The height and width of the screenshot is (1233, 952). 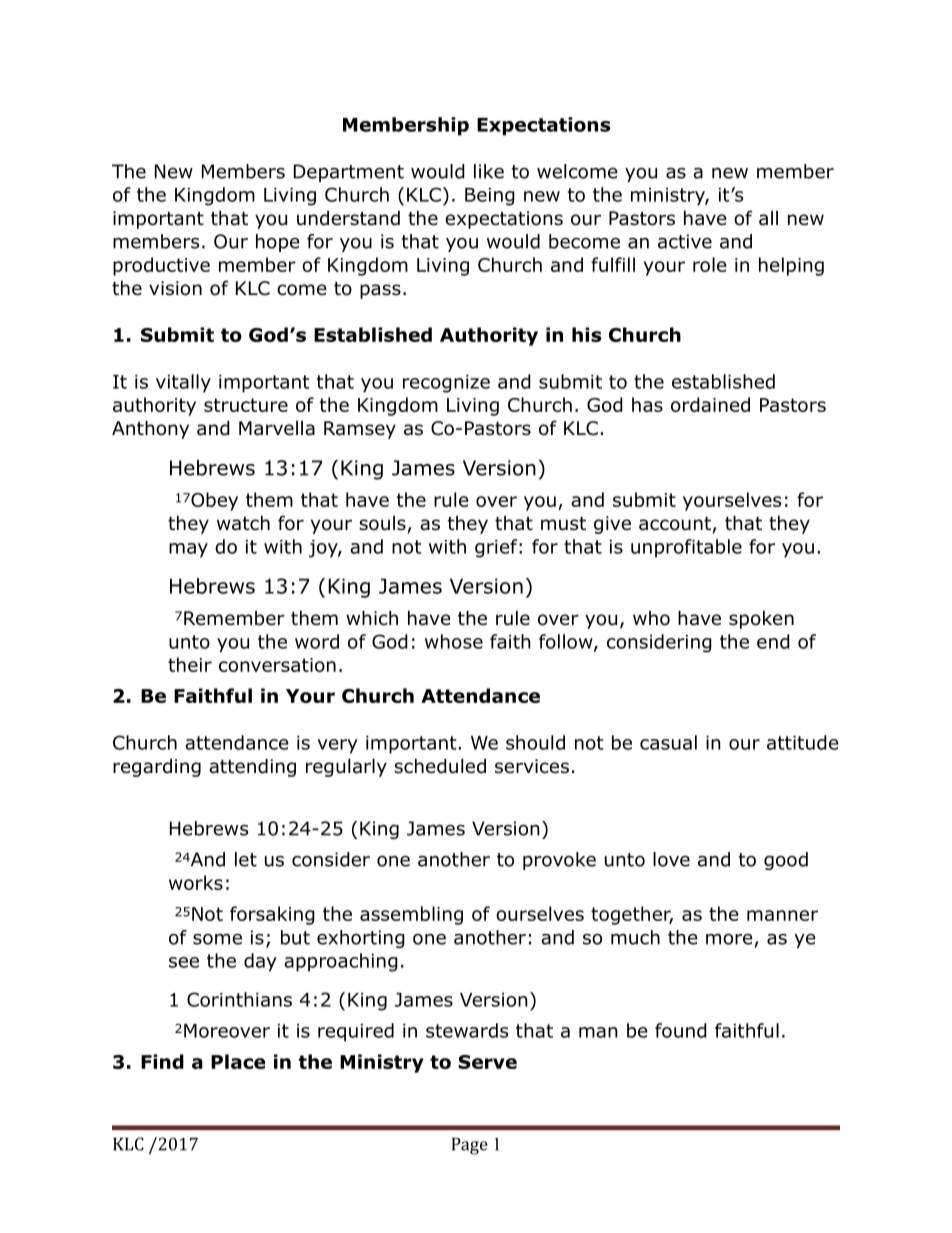 What do you see at coordinates (196, 882) in the screenshot?
I see `works` at bounding box center [196, 882].
